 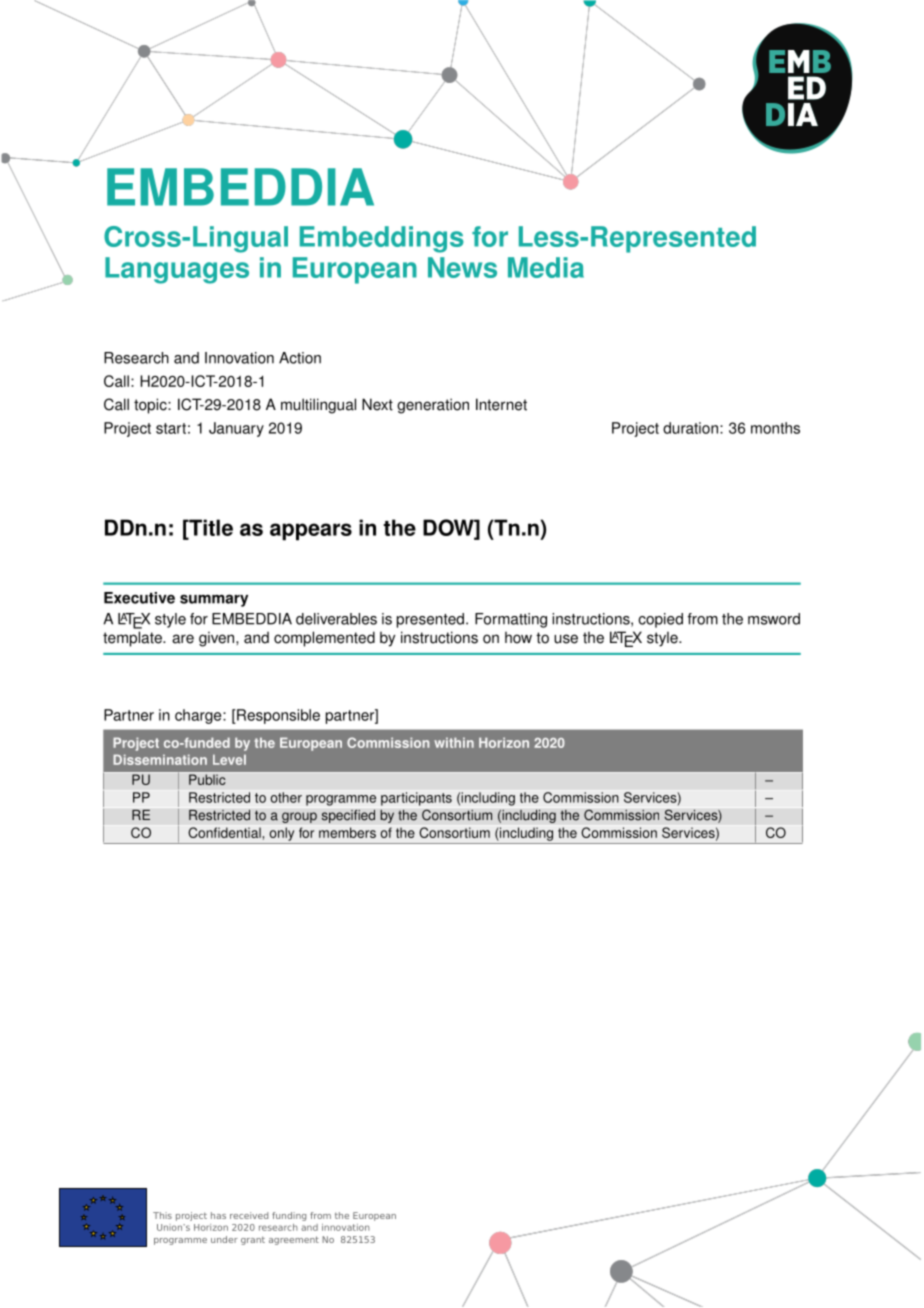 What do you see at coordinates (214, 600) in the screenshot?
I see `summary` at bounding box center [214, 600].
